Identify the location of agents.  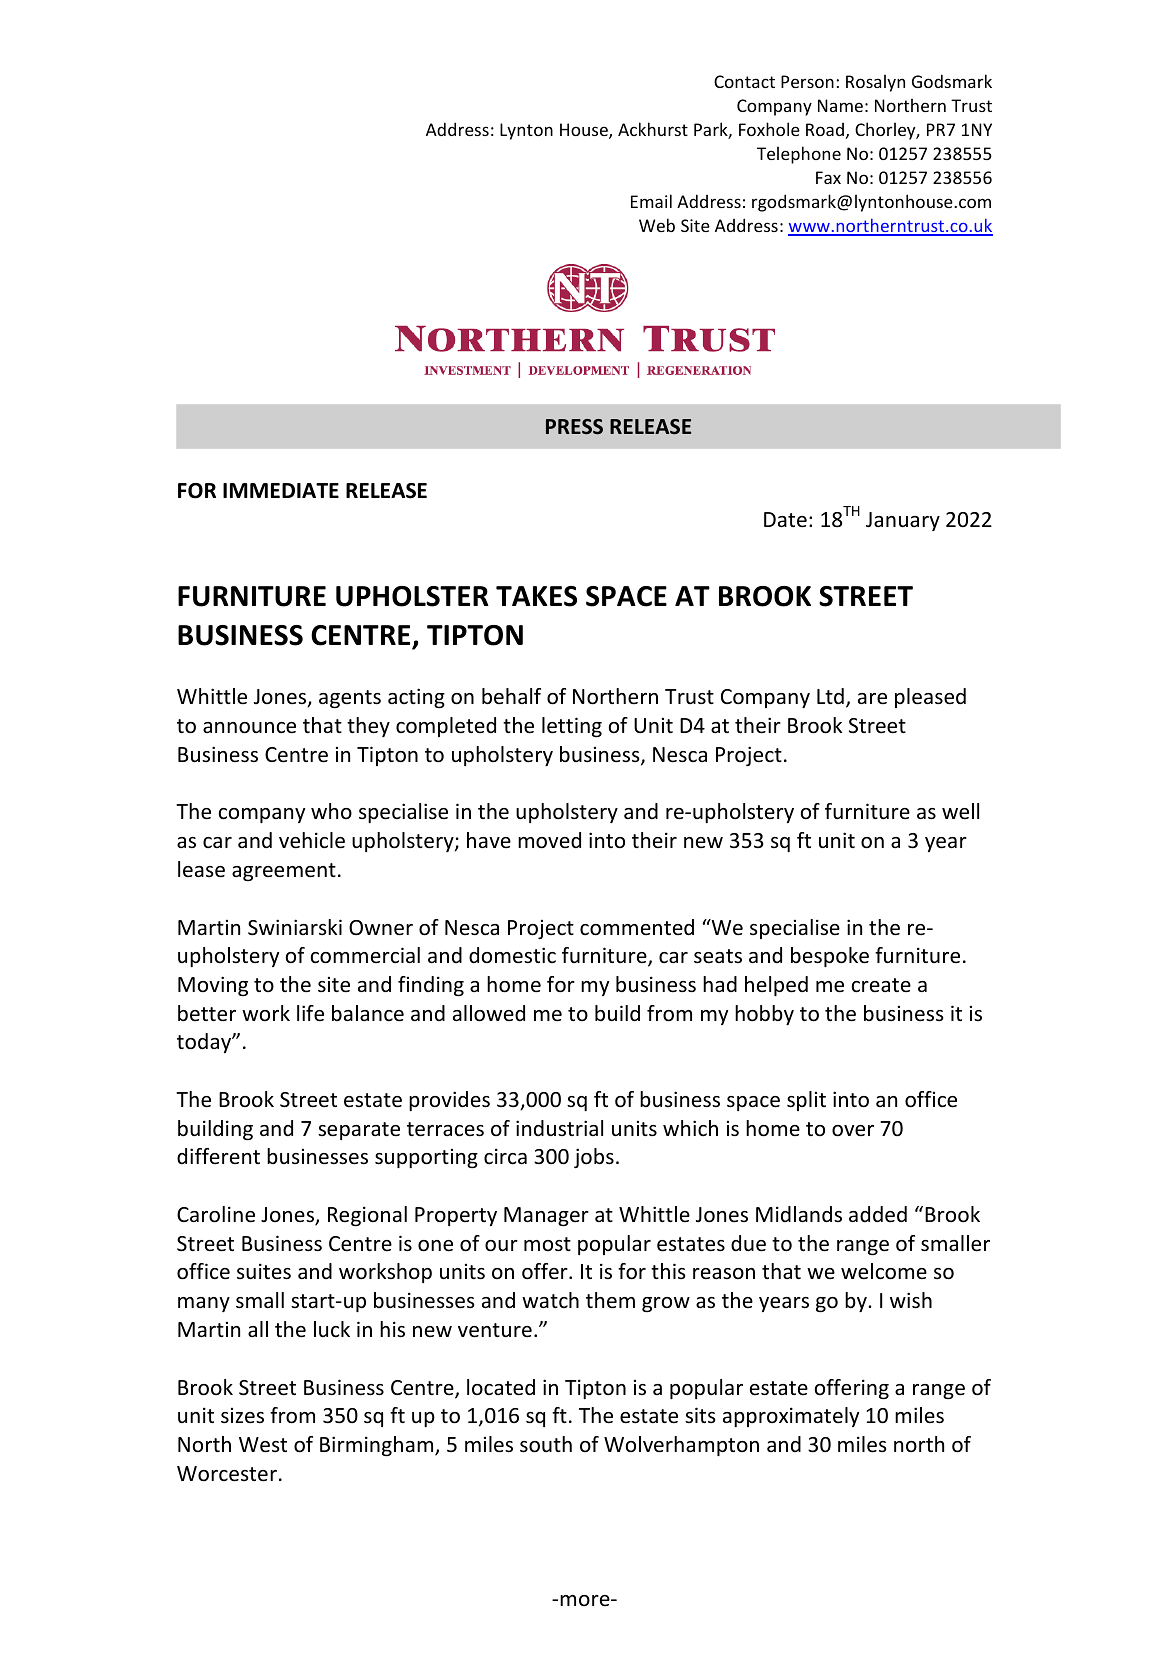
(350, 699).
